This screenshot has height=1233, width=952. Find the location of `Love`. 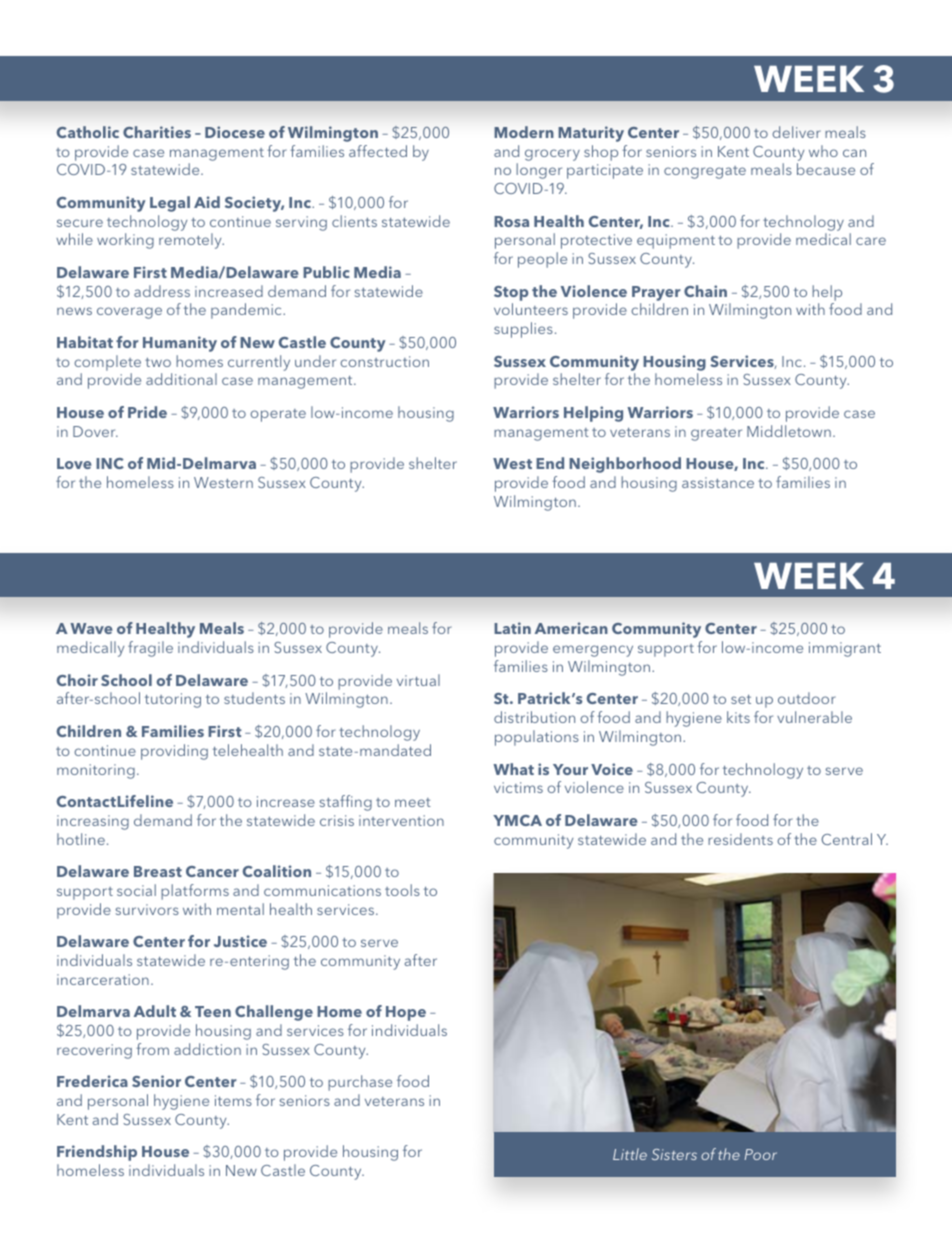

Love is located at coordinates (74, 463).
